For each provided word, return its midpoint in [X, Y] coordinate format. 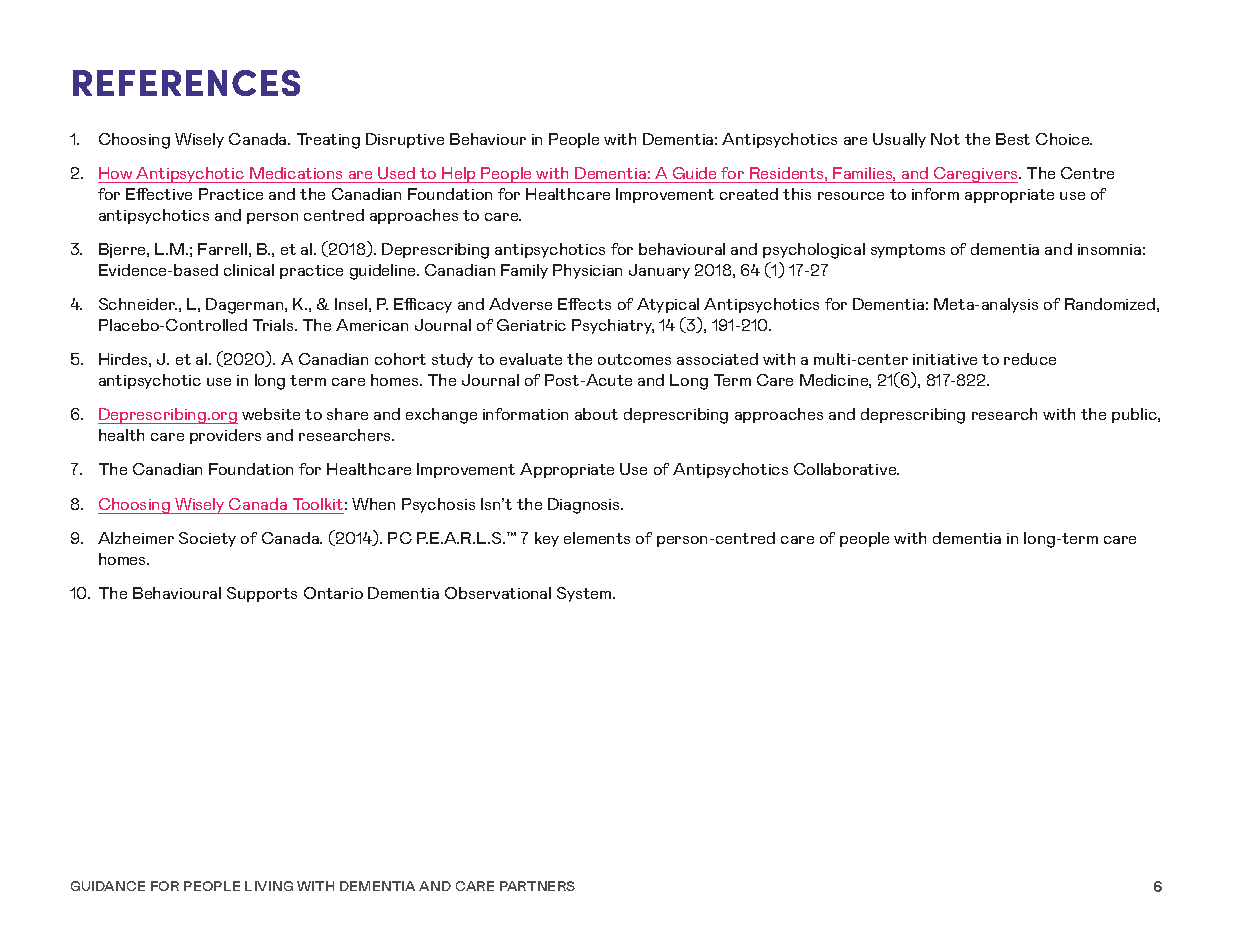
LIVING [269, 886]
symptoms [908, 251]
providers [225, 436]
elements [597, 538]
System [585, 594]
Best [1013, 139]
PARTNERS [537, 886]
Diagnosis [585, 506]
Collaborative [846, 469]
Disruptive [405, 140]
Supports [262, 594]
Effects [584, 304]
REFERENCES [186, 83]
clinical [249, 270]
